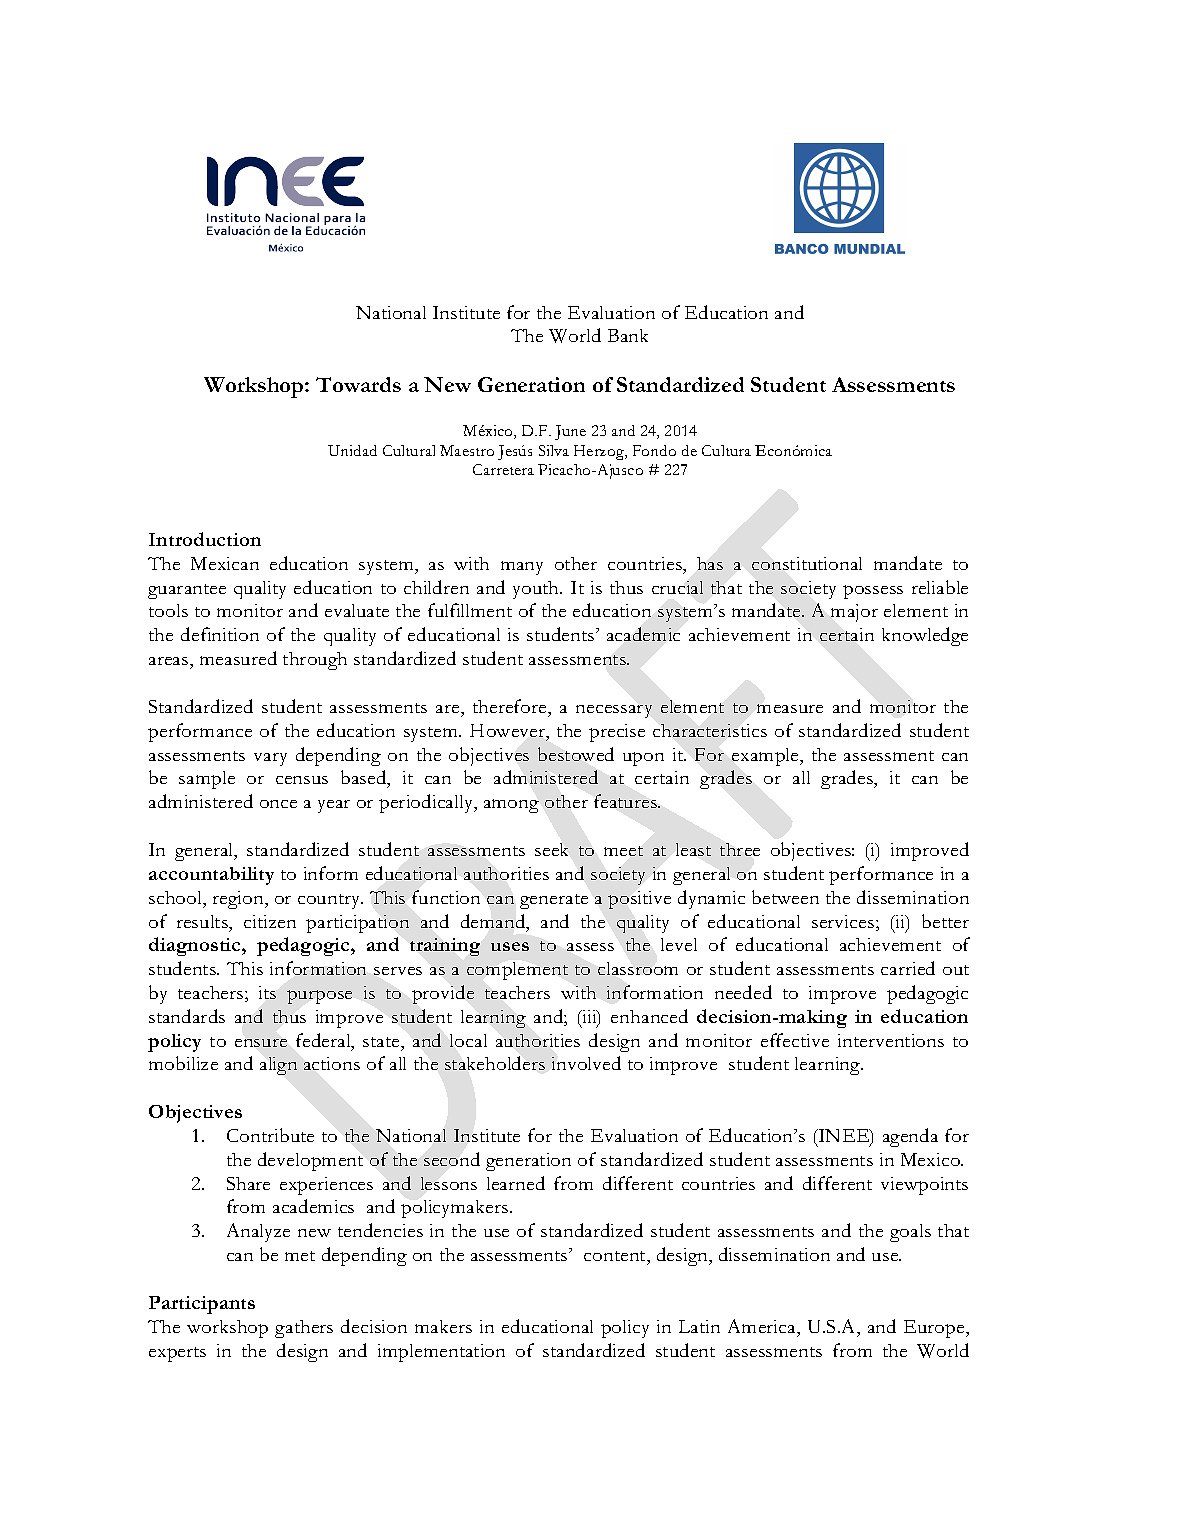 Image resolution: width=1179 pixels, height=1526 pixels. What do you see at coordinates (516, 1183) in the screenshot?
I see `learned` at bounding box center [516, 1183].
